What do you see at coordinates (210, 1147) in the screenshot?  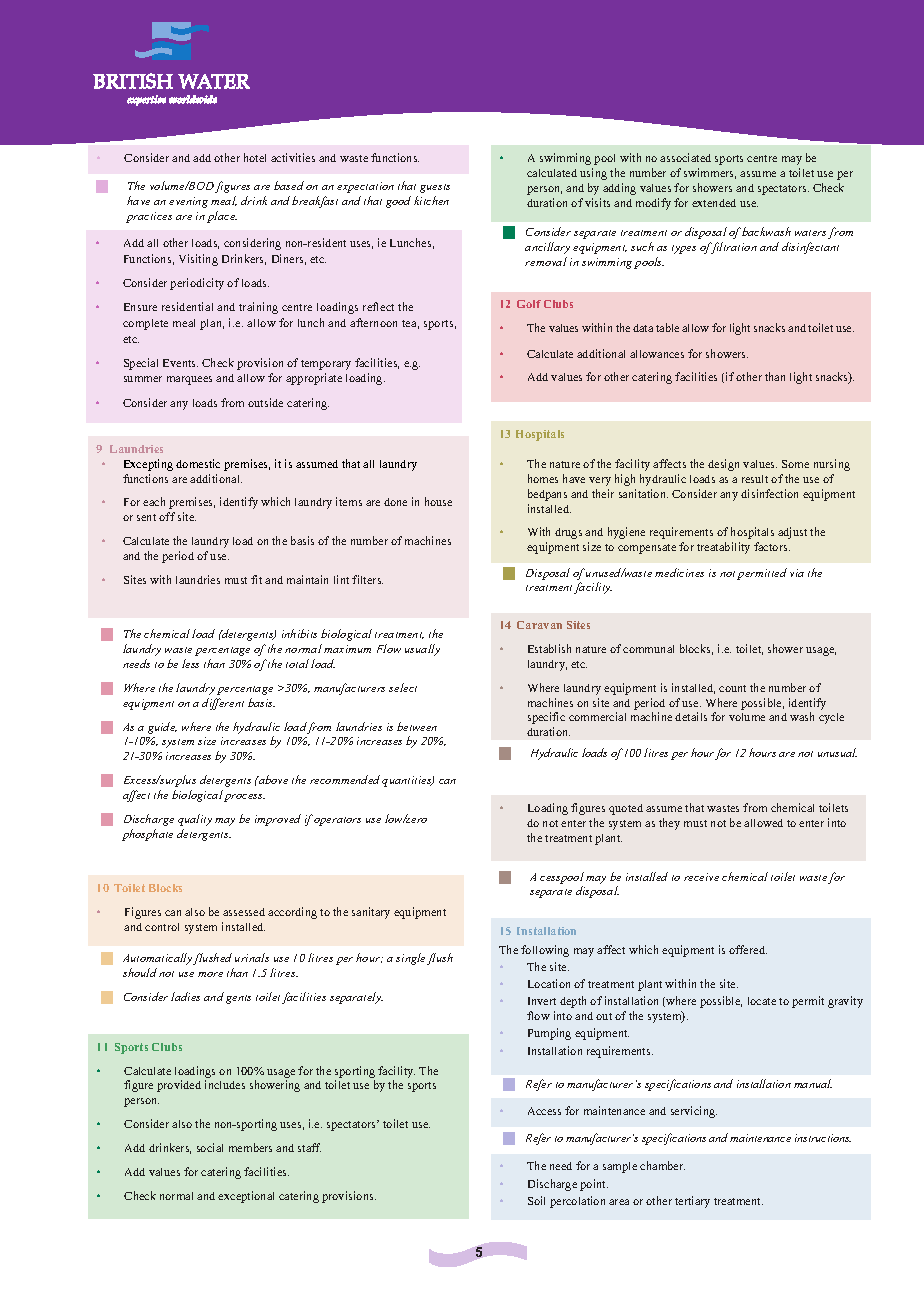 I see `social` at bounding box center [210, 1147].
